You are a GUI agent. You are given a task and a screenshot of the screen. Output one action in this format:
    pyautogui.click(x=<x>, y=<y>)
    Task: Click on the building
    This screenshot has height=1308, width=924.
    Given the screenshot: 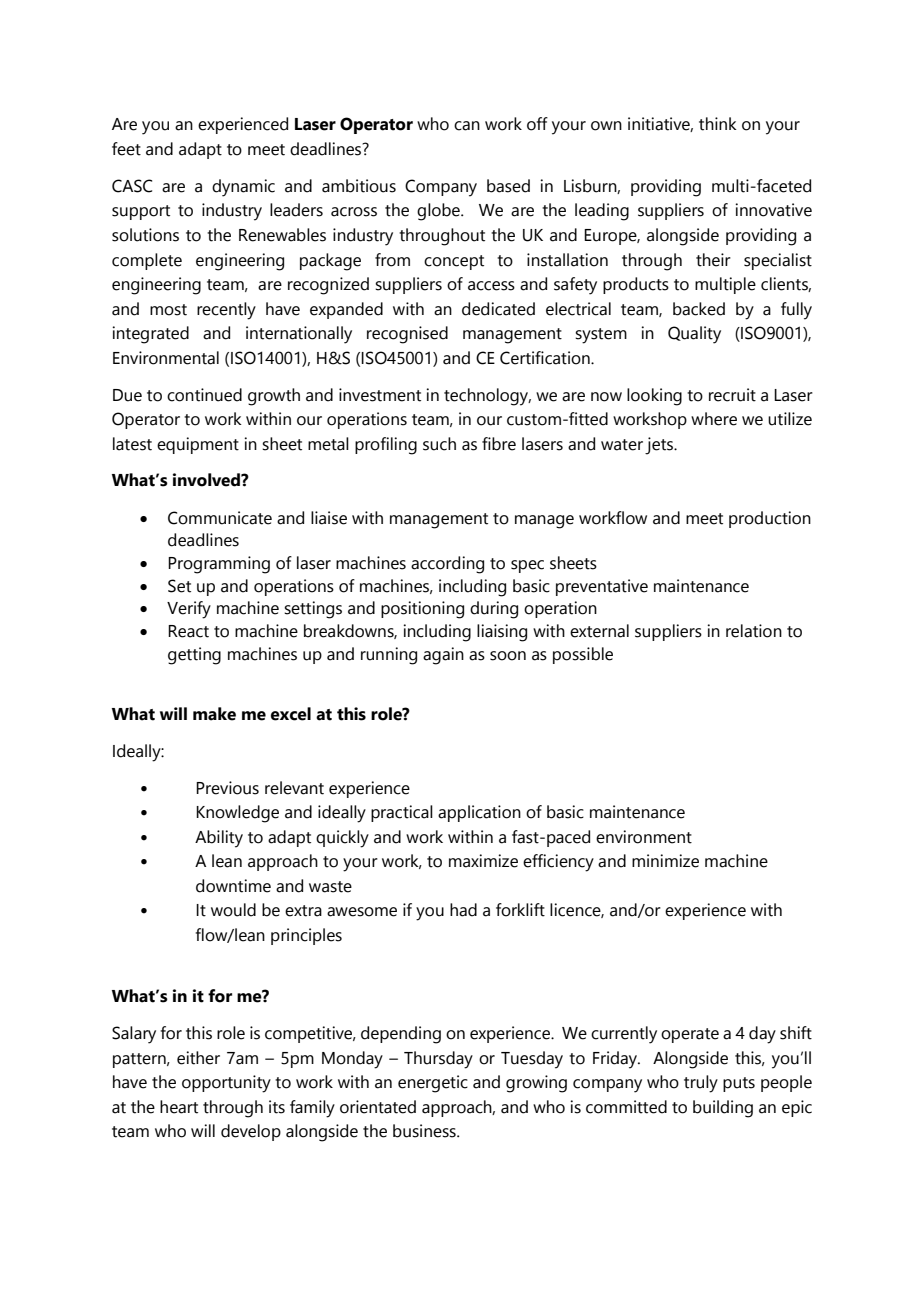 What is the action you would take?
    pyautogui.click(x=723, y=1109)
